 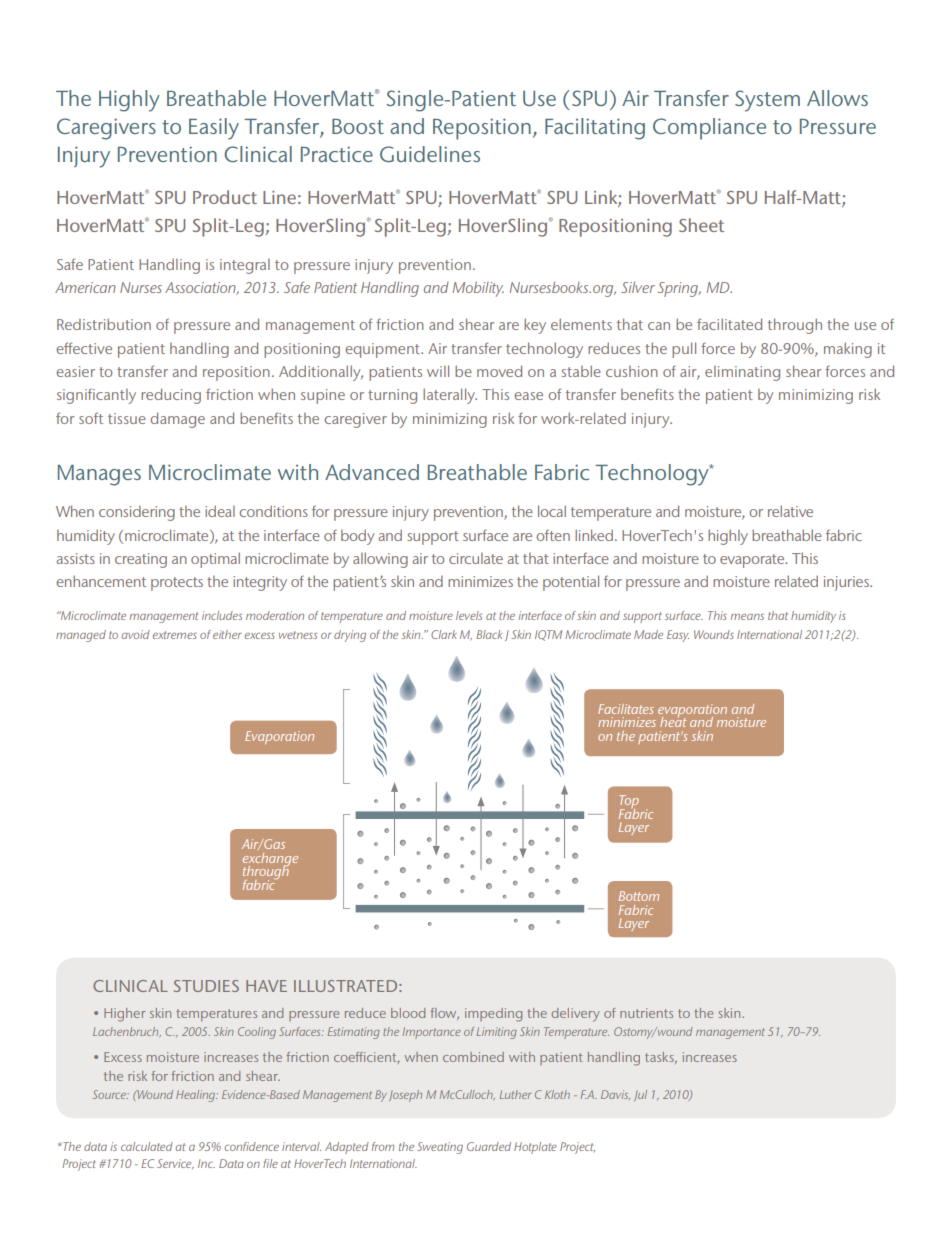 I want to click on Clark, so click(x=444, y=634).
